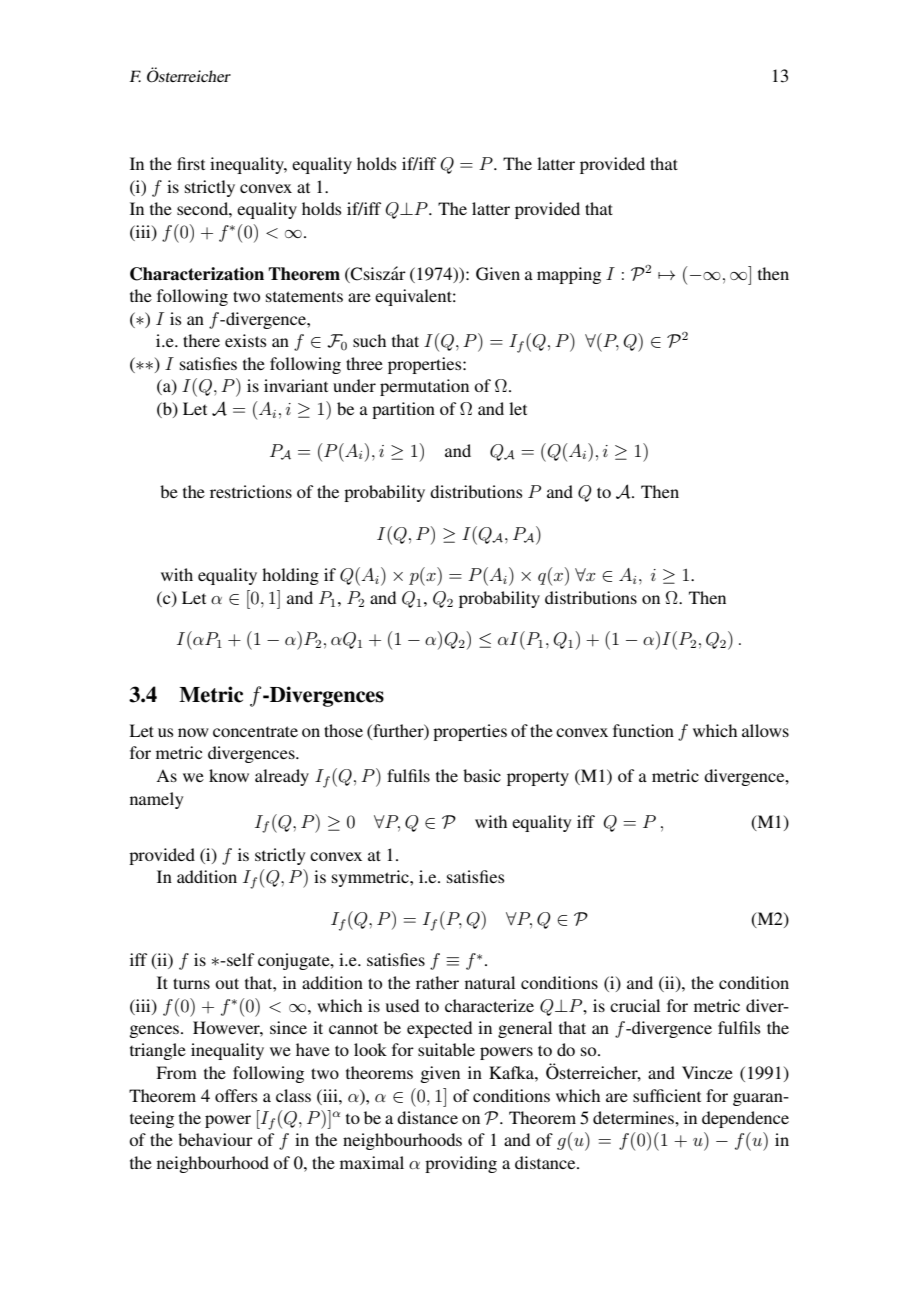 The image size is (924, 1308). I want to click on permutation, so click(424, 387).
